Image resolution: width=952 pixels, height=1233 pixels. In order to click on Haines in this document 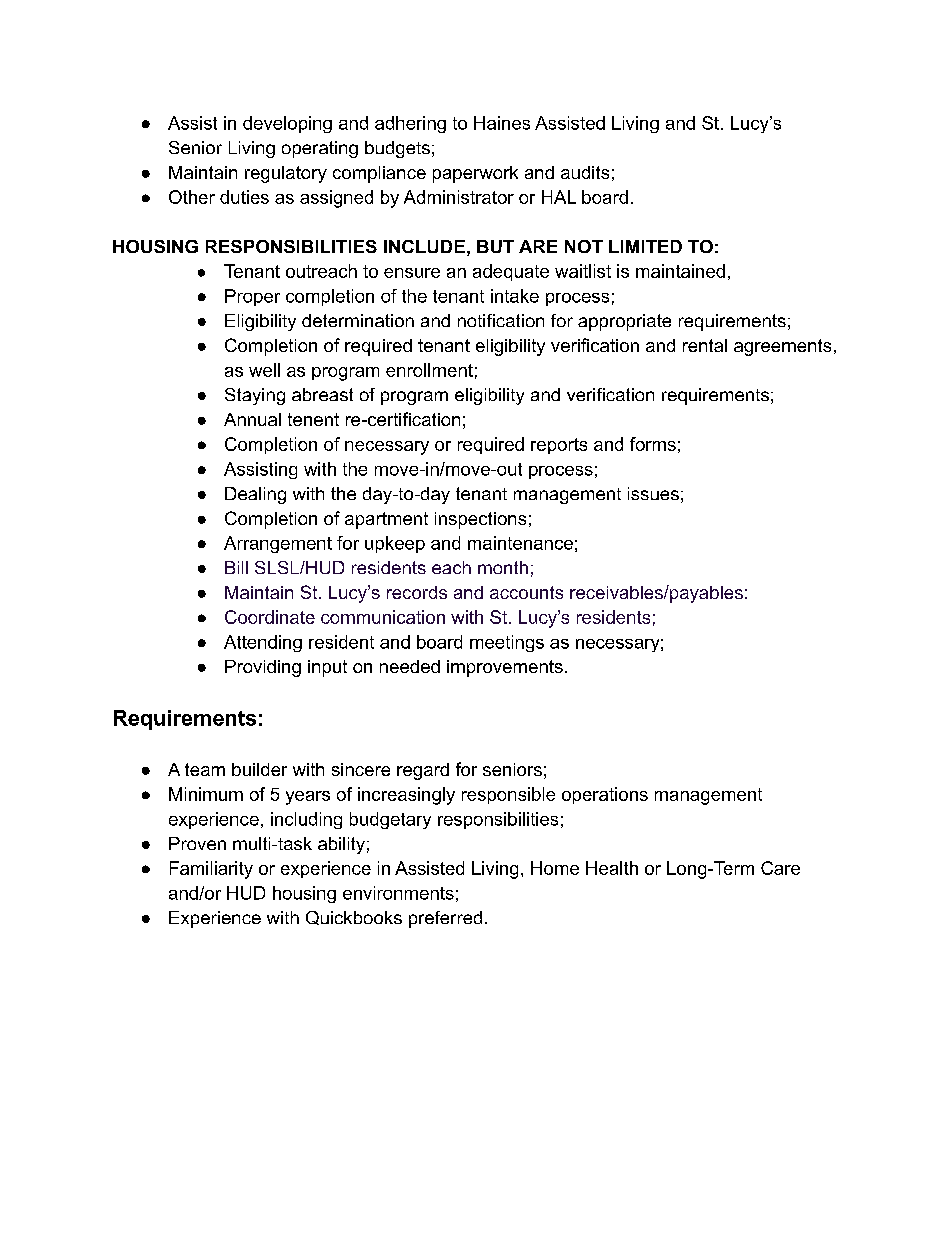, I will do `click(502, 123)`.
